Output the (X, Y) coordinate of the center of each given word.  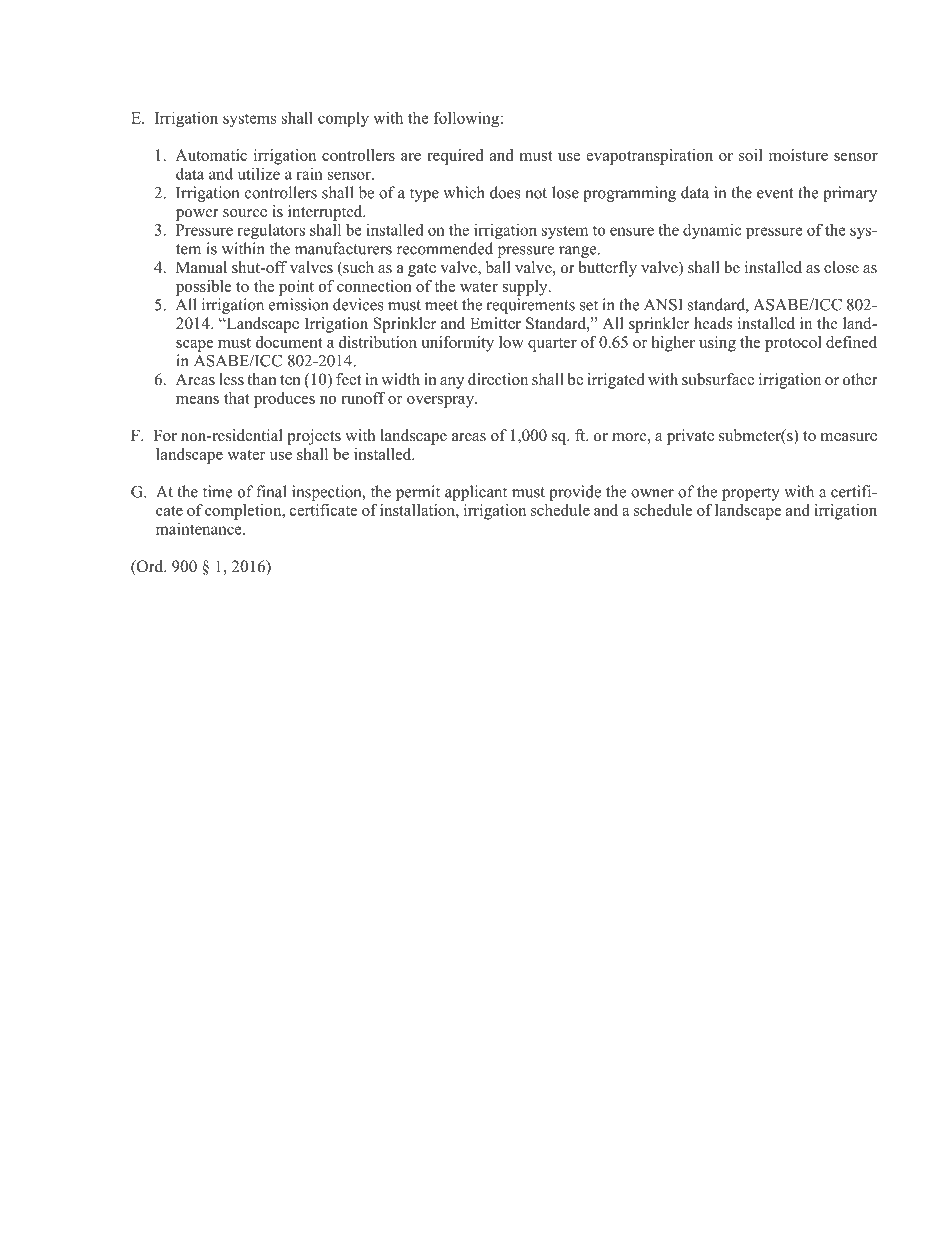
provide (575, 493)
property (751, 494)
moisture (798, 155)
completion (244, 512)
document (289, 342)
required (455, 157)
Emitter (495, 323)
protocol (793, 344)
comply (343, 119)
